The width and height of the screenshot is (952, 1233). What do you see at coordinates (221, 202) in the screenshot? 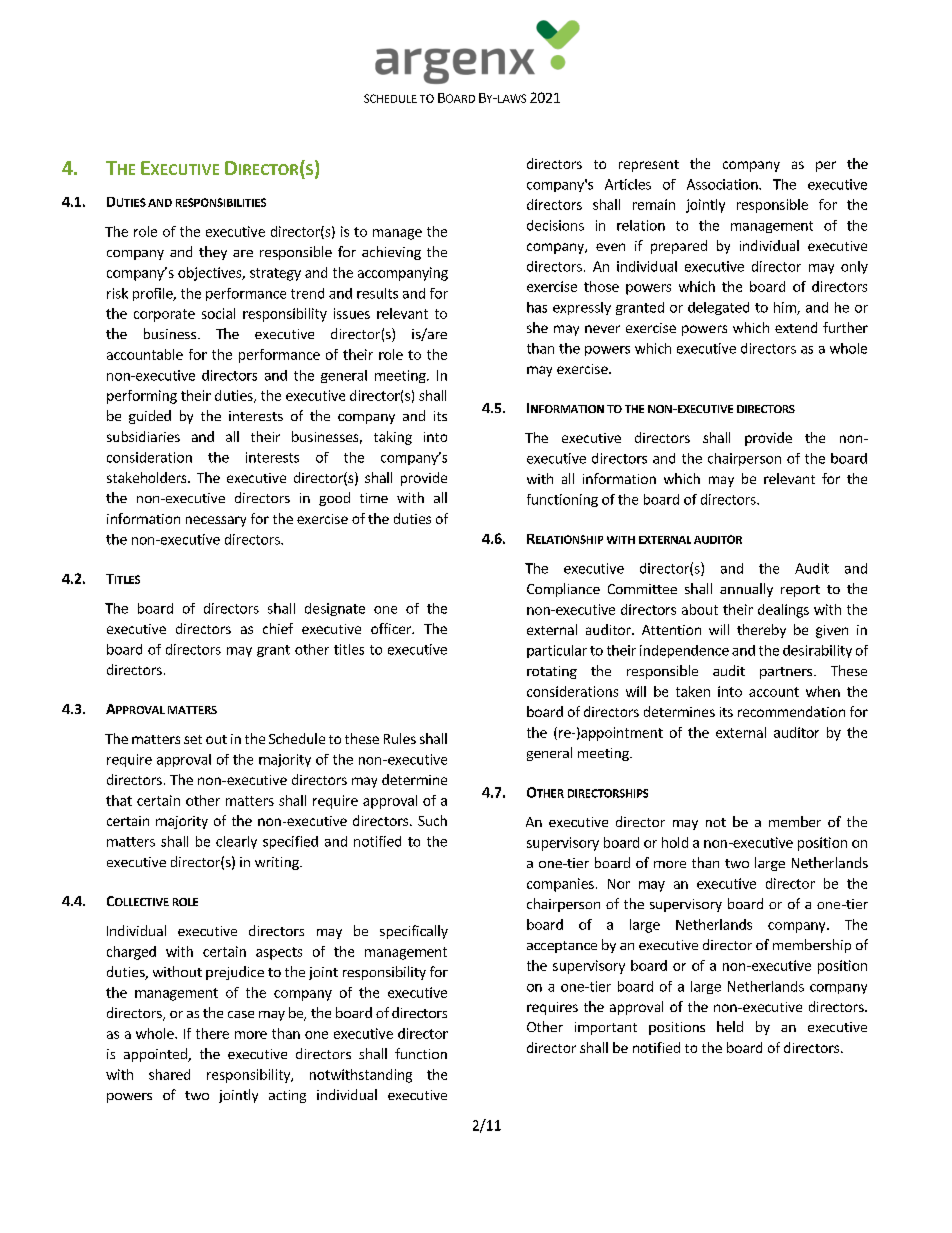
I see `RESPONSIBILITIES` at bounding box center [221, 202].
